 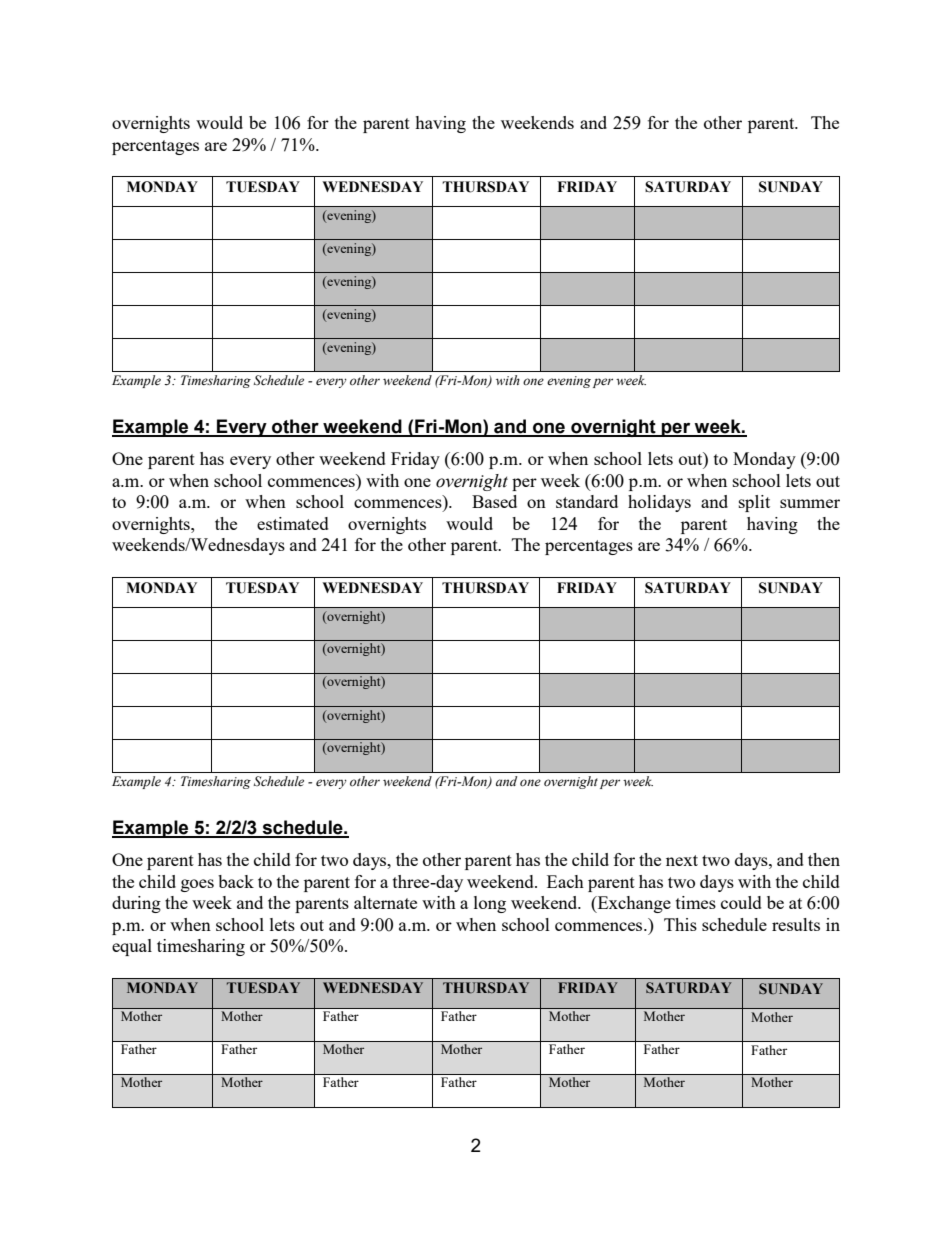 What do you see at coordinates (741, 902) in the document?
I see `could` at bounding box center [741, 902].
